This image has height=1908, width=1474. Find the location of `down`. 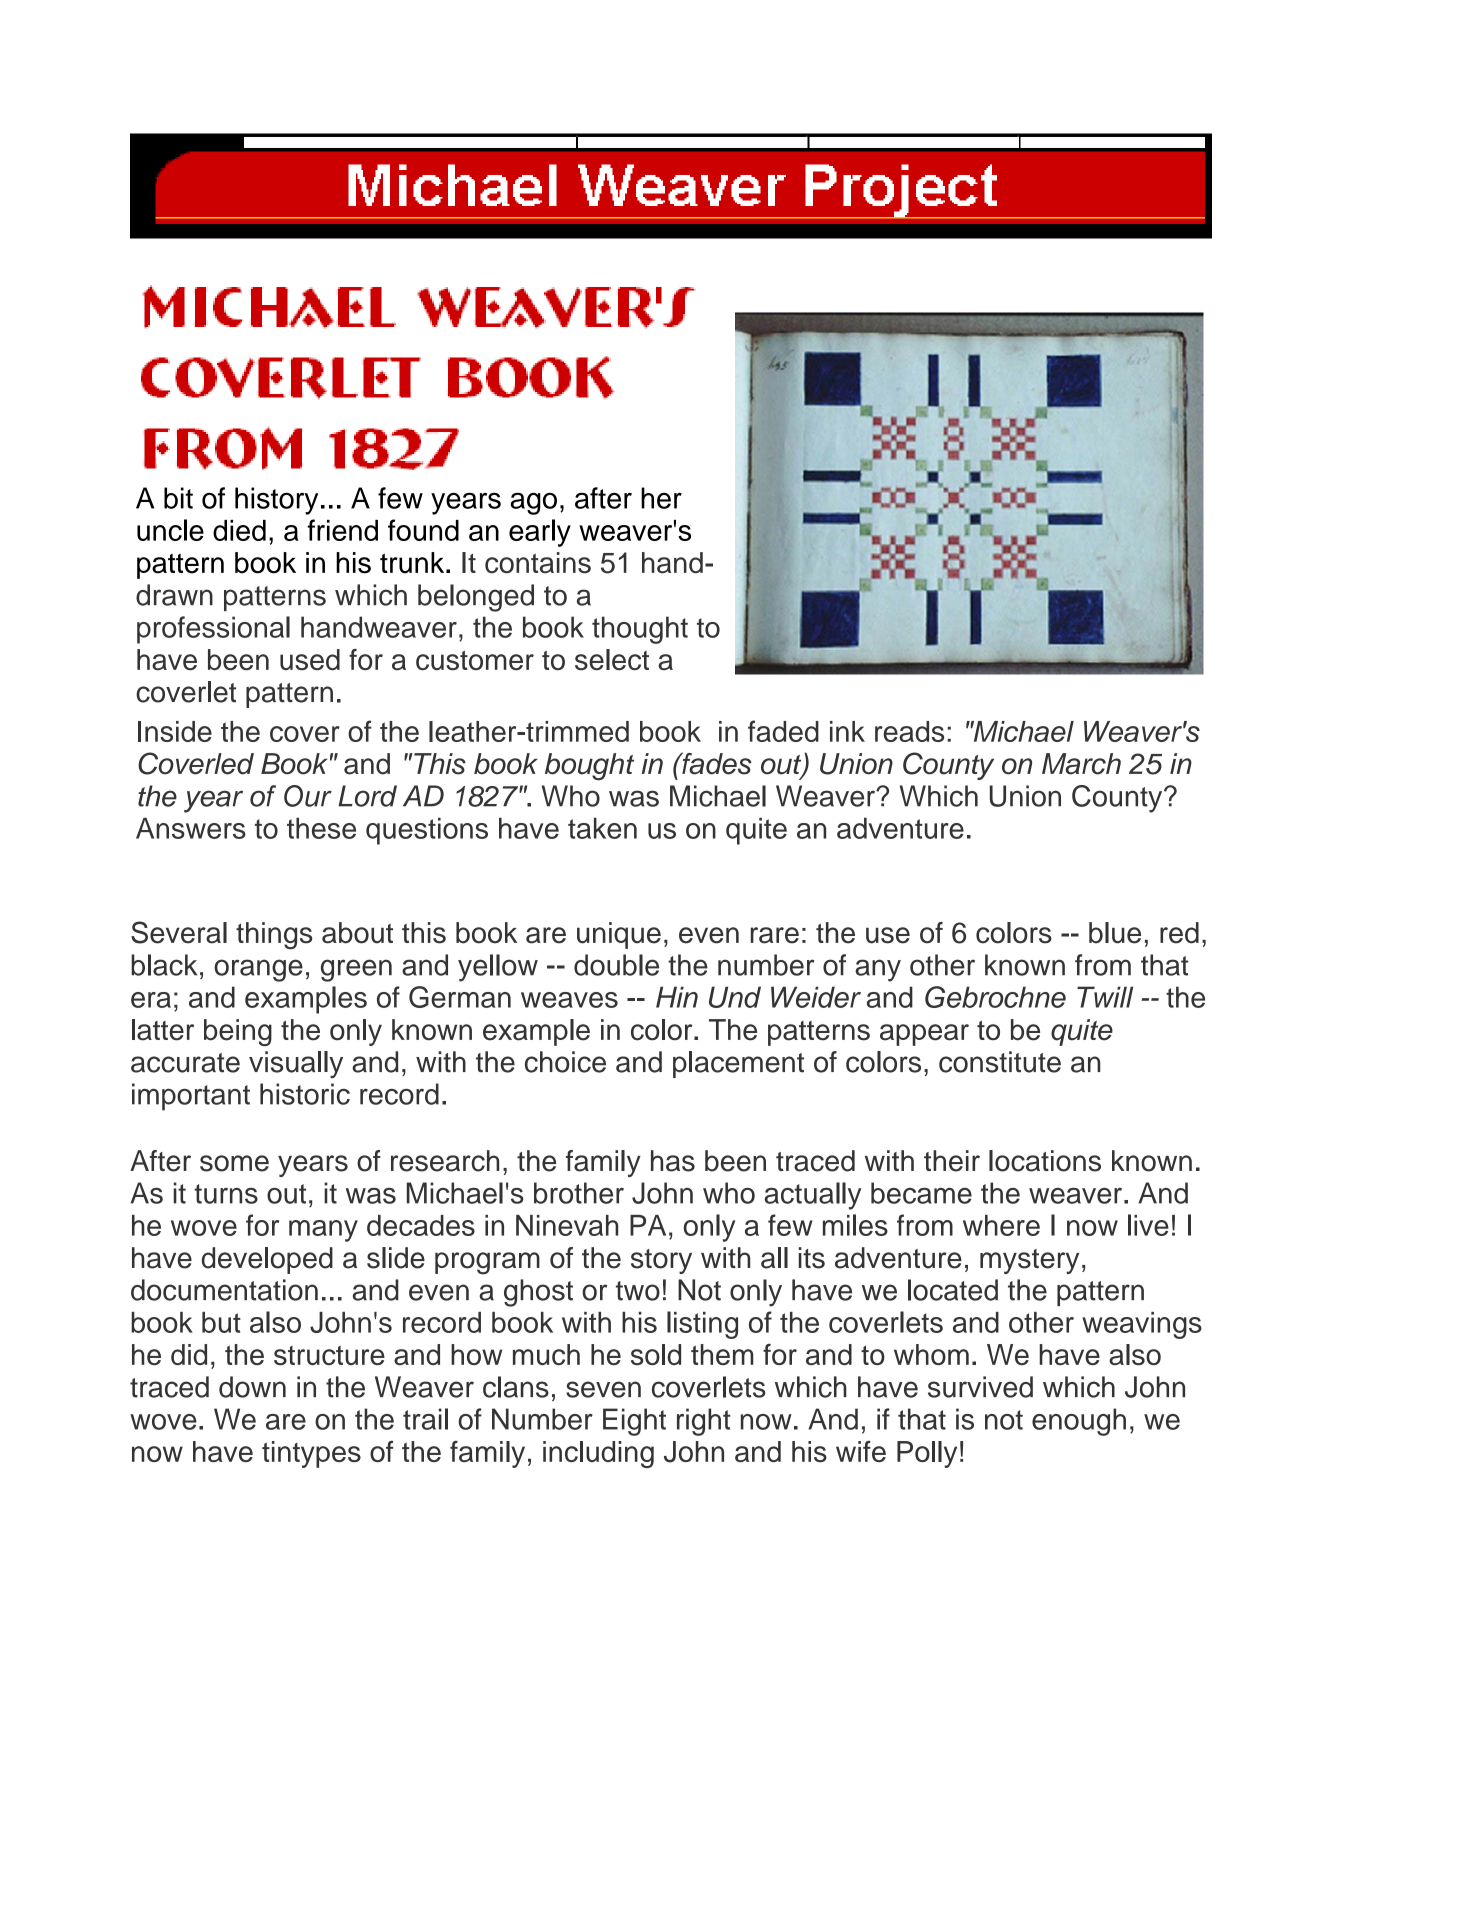

down is located at coordinates (252, 1387).
